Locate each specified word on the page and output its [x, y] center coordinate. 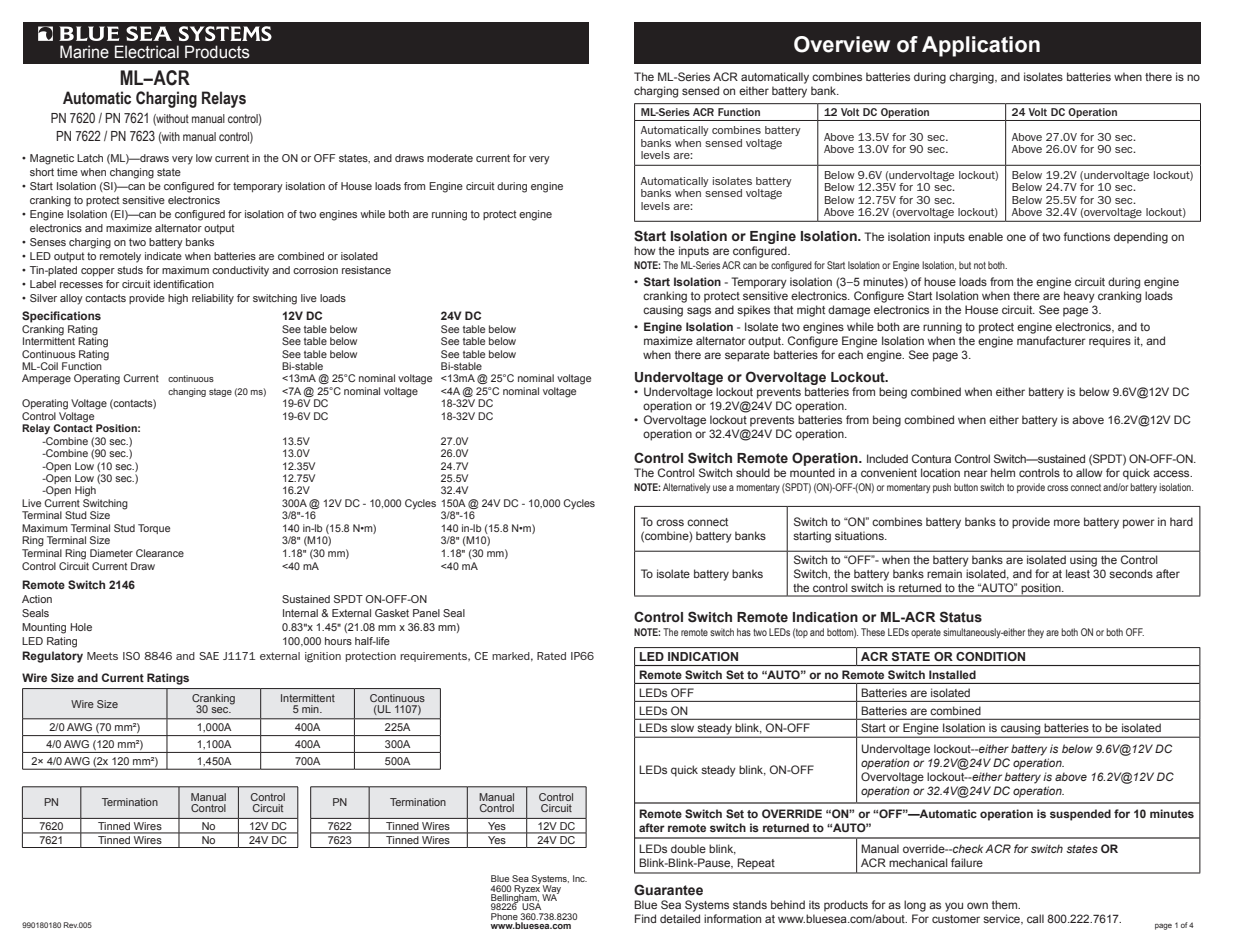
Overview [842, 44]
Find [645, 918]
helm [1003, 472]
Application [981, 46]
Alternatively [686, 488]
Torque [154, 529]
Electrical [147, 52]
